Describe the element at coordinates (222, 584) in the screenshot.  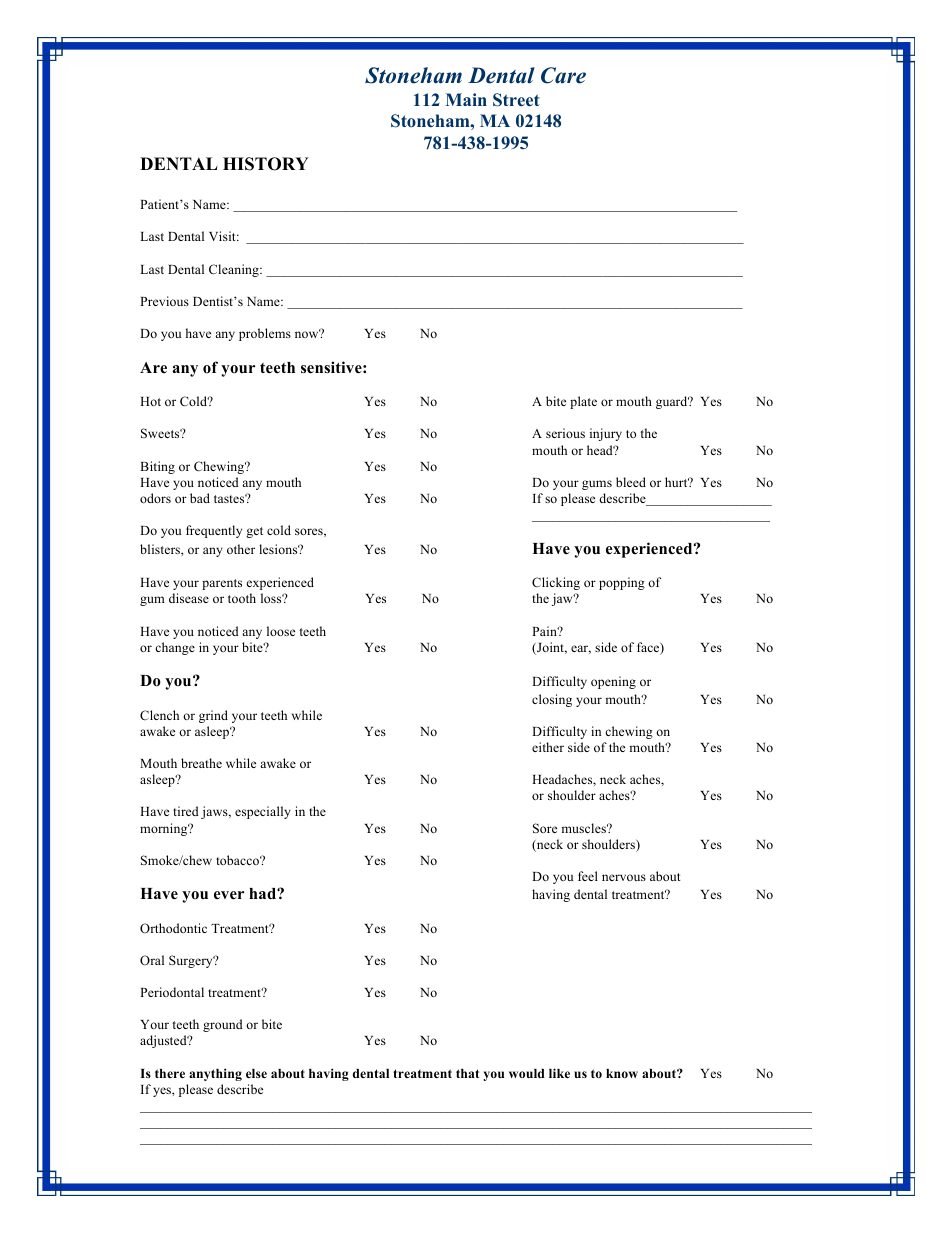
I see `parents` at that location.
